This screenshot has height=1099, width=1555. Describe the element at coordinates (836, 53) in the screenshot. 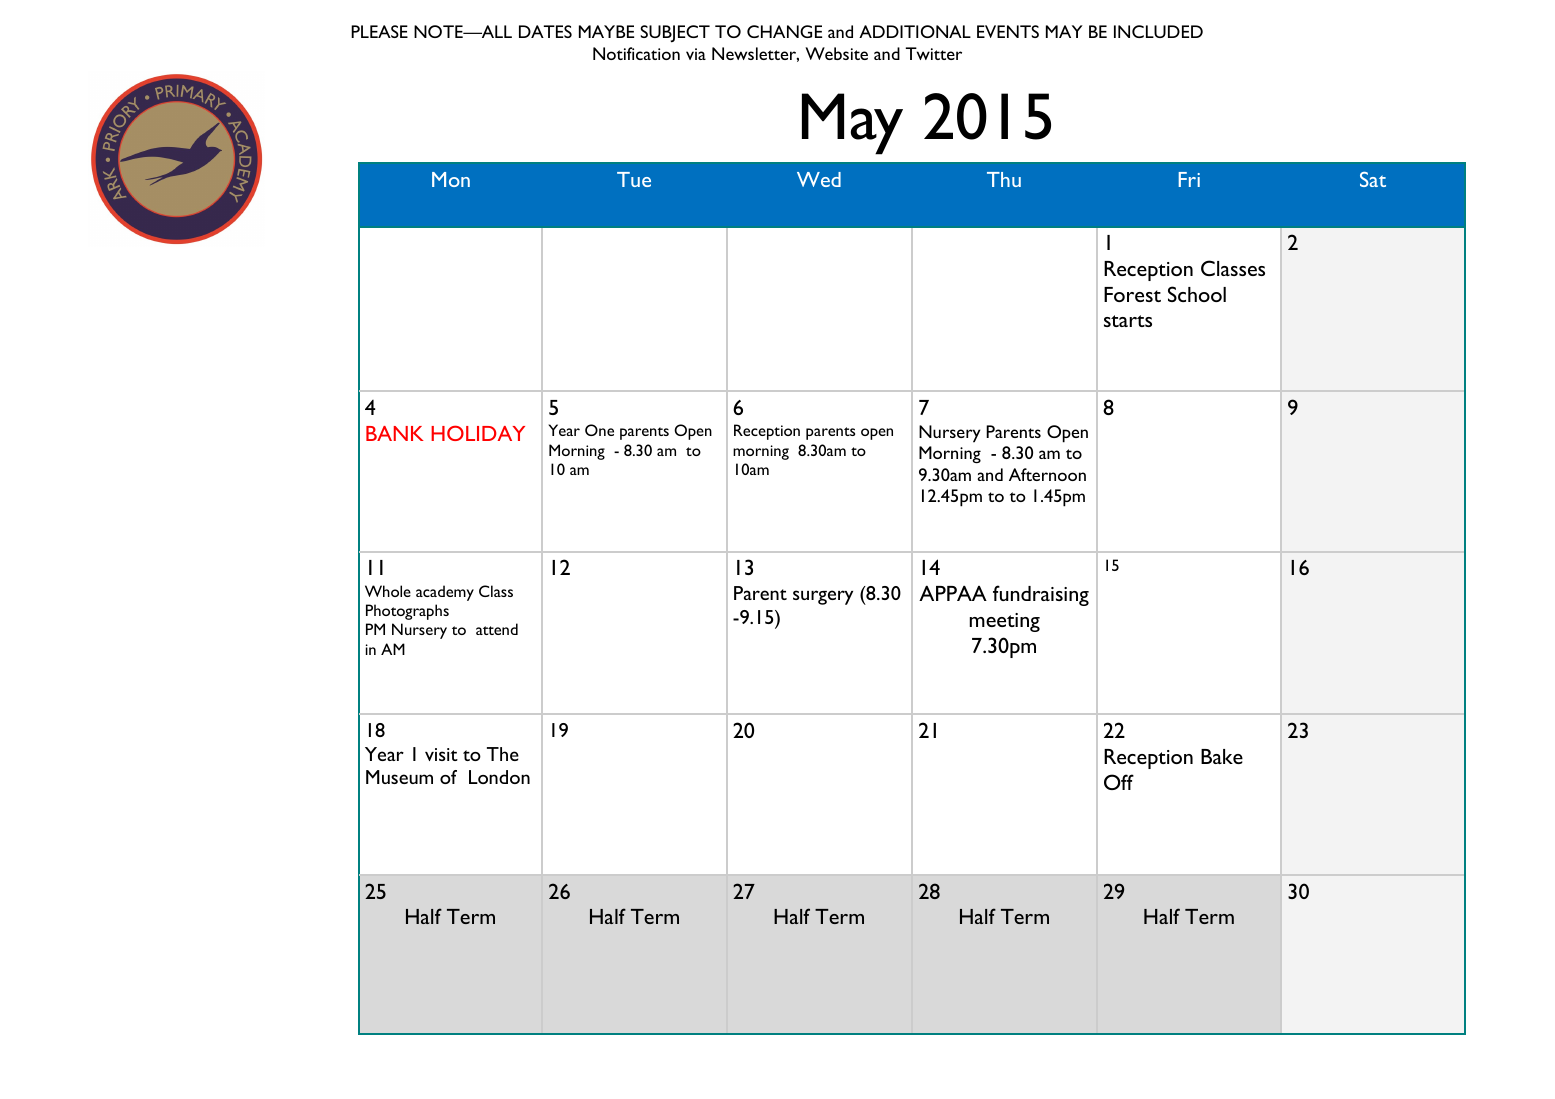

I see `Website` at that location.
